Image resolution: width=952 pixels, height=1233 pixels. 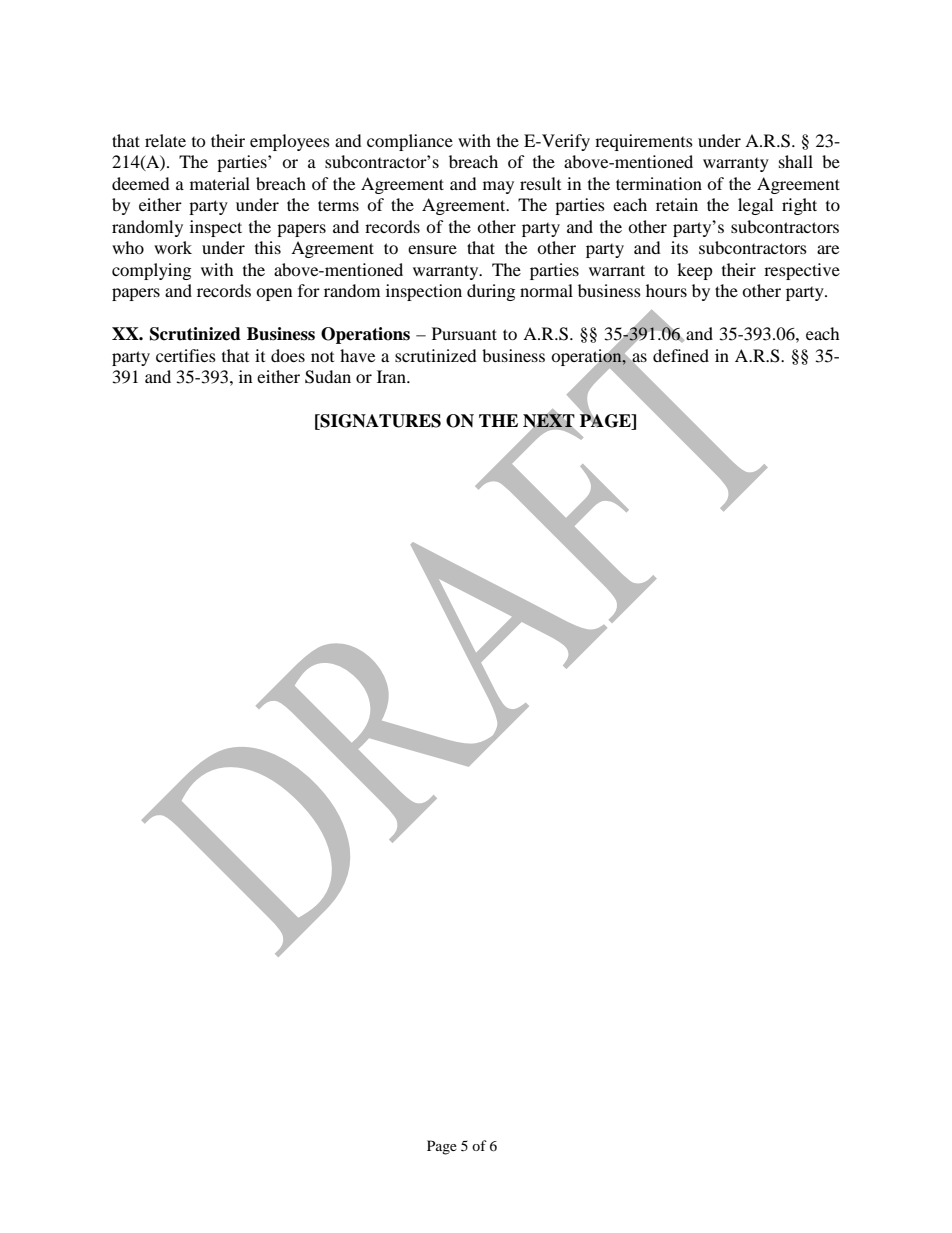 I want to click on complying, so click(x=151, y=271).
